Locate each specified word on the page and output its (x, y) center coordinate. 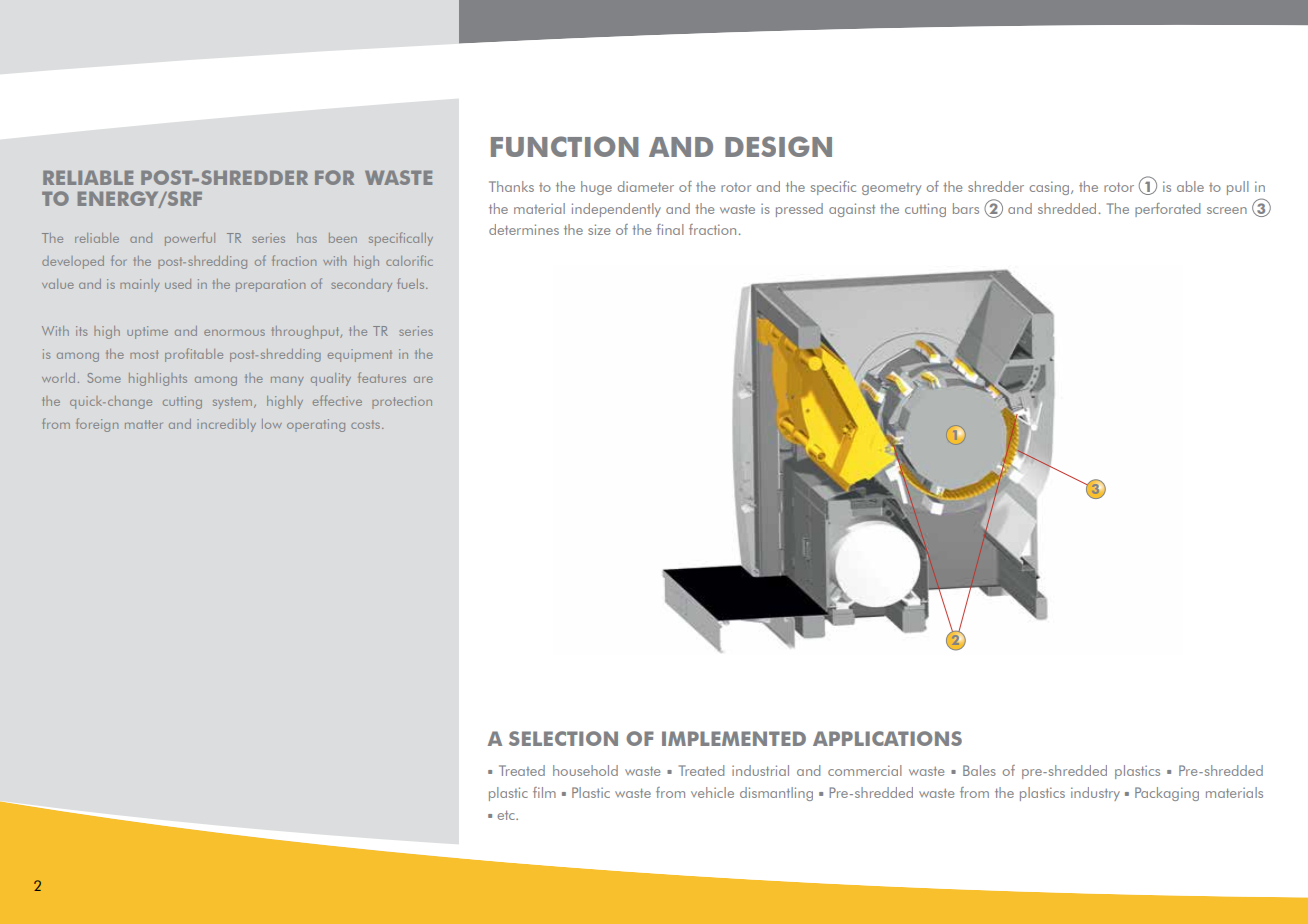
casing (1050, 188)
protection (402, 402)
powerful (190, 239)
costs (365, 424)
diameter (646, 186)
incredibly (226, 425)
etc (507, 815)
